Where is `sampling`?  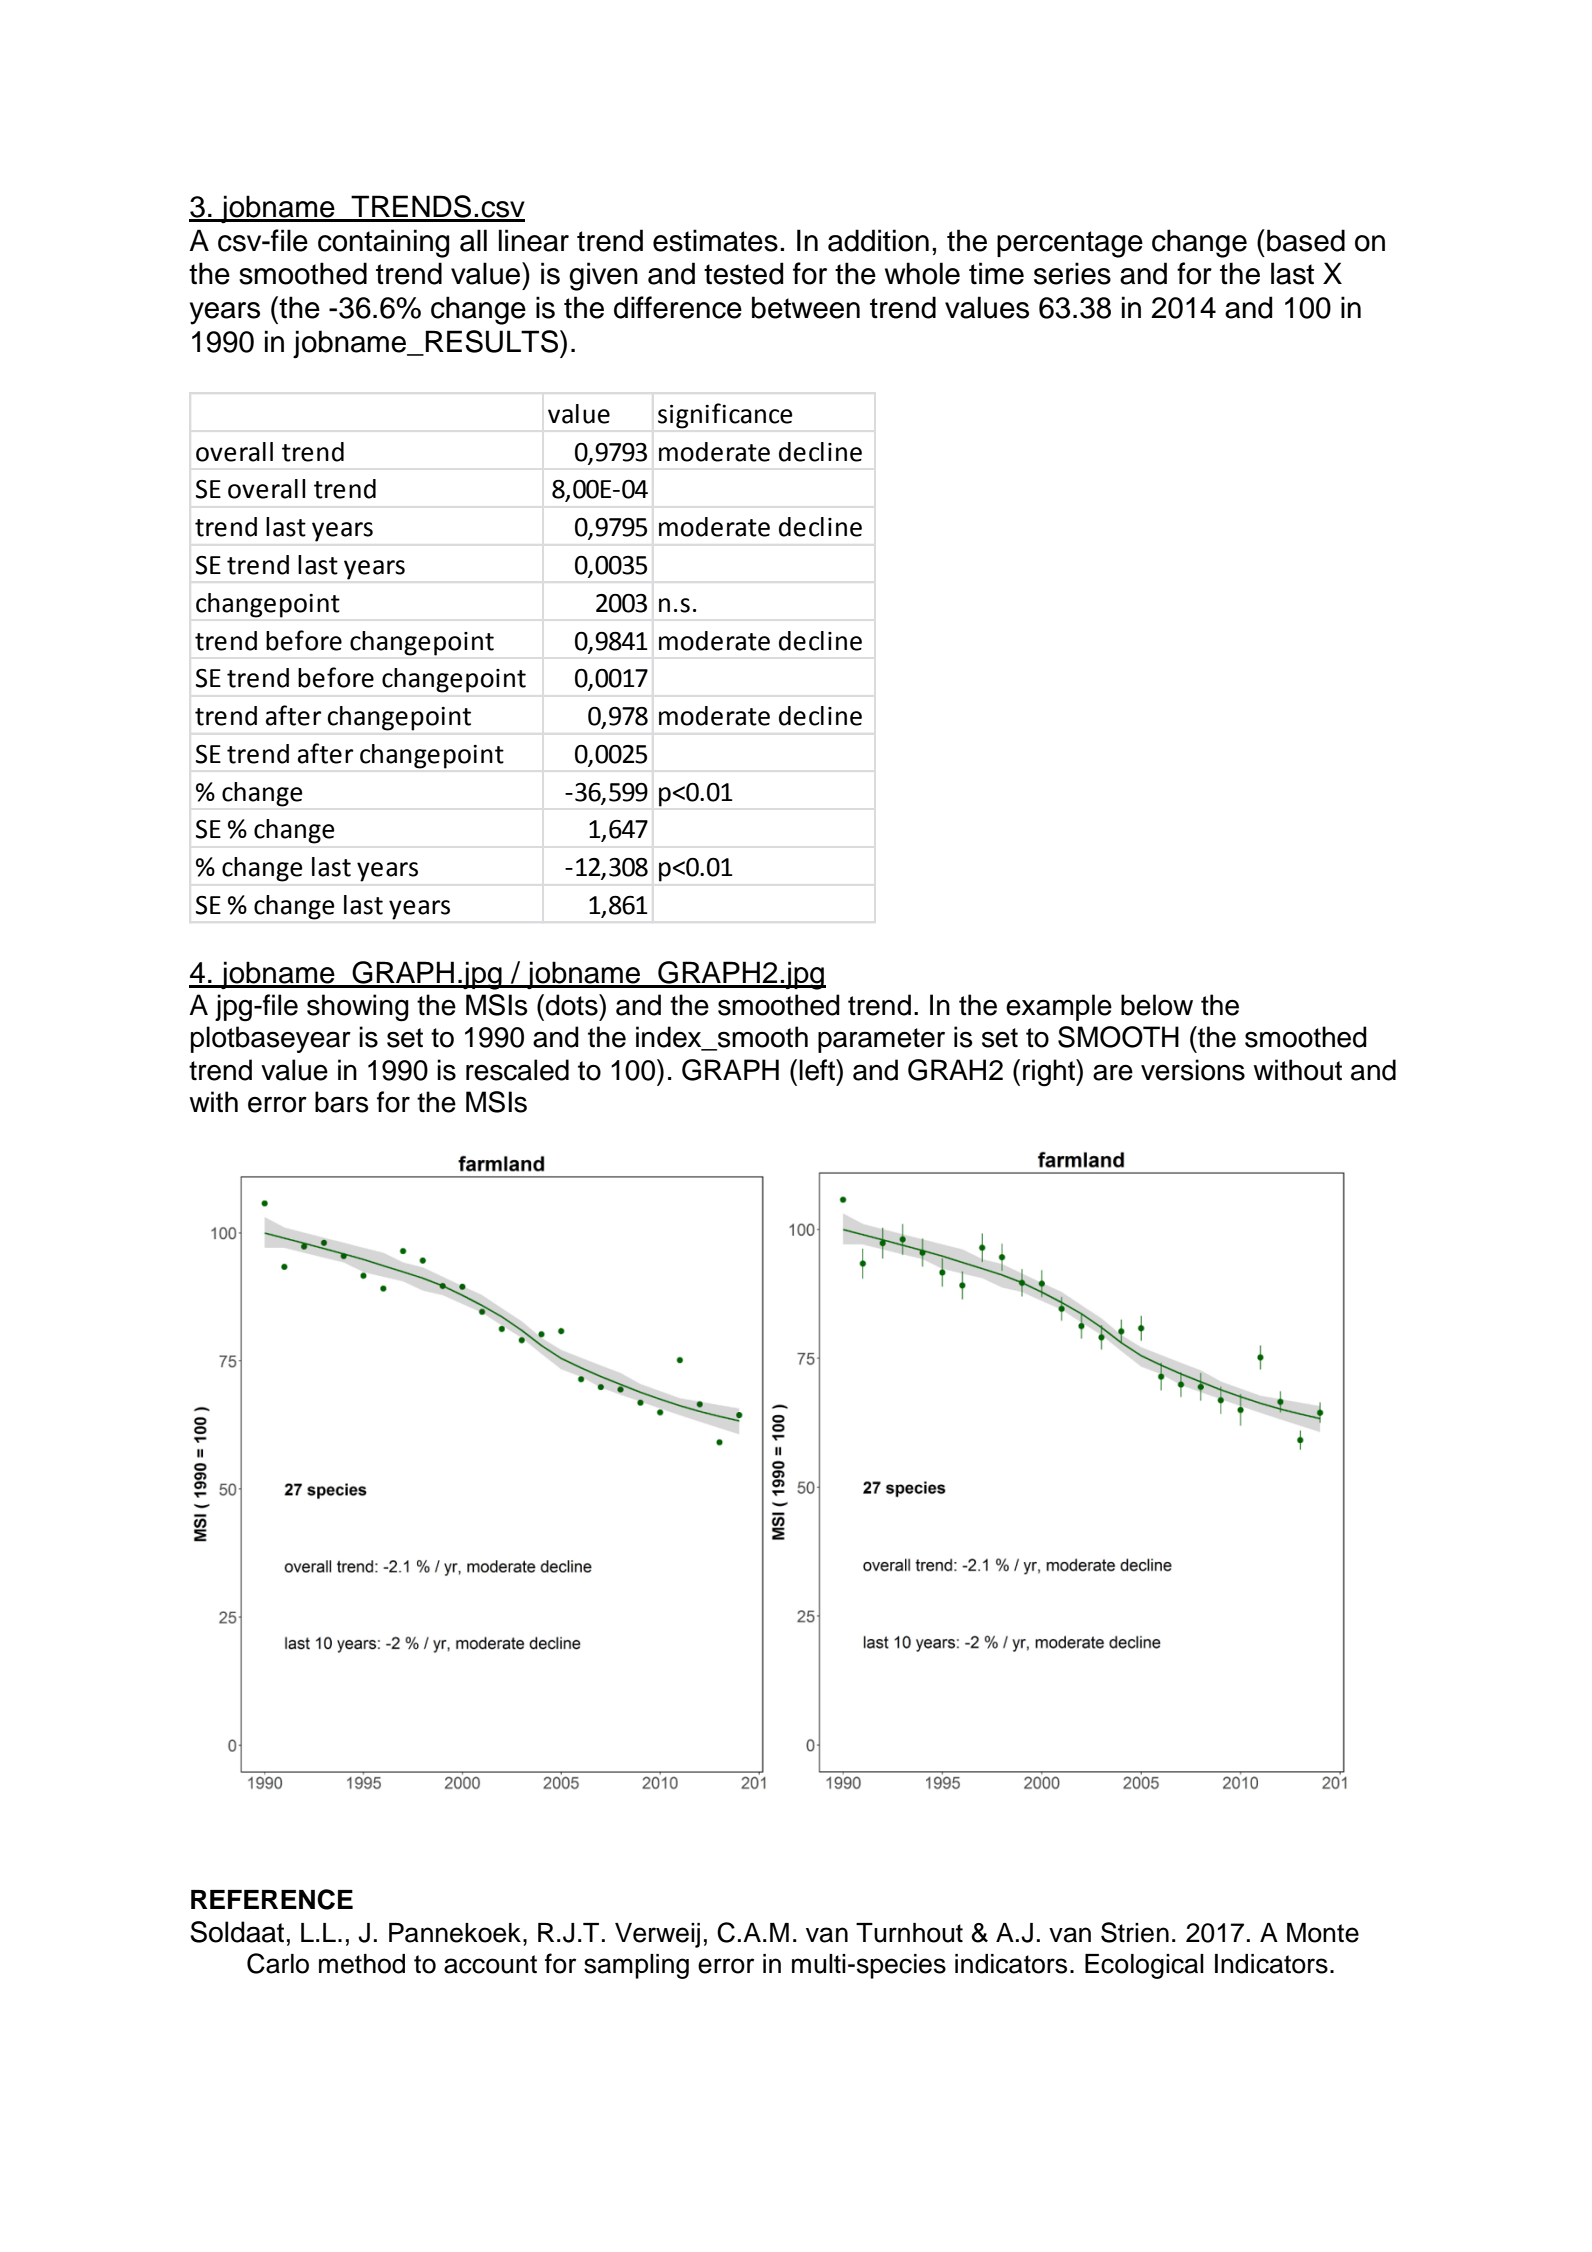 sampling is located at coordinates (636, 1966).
